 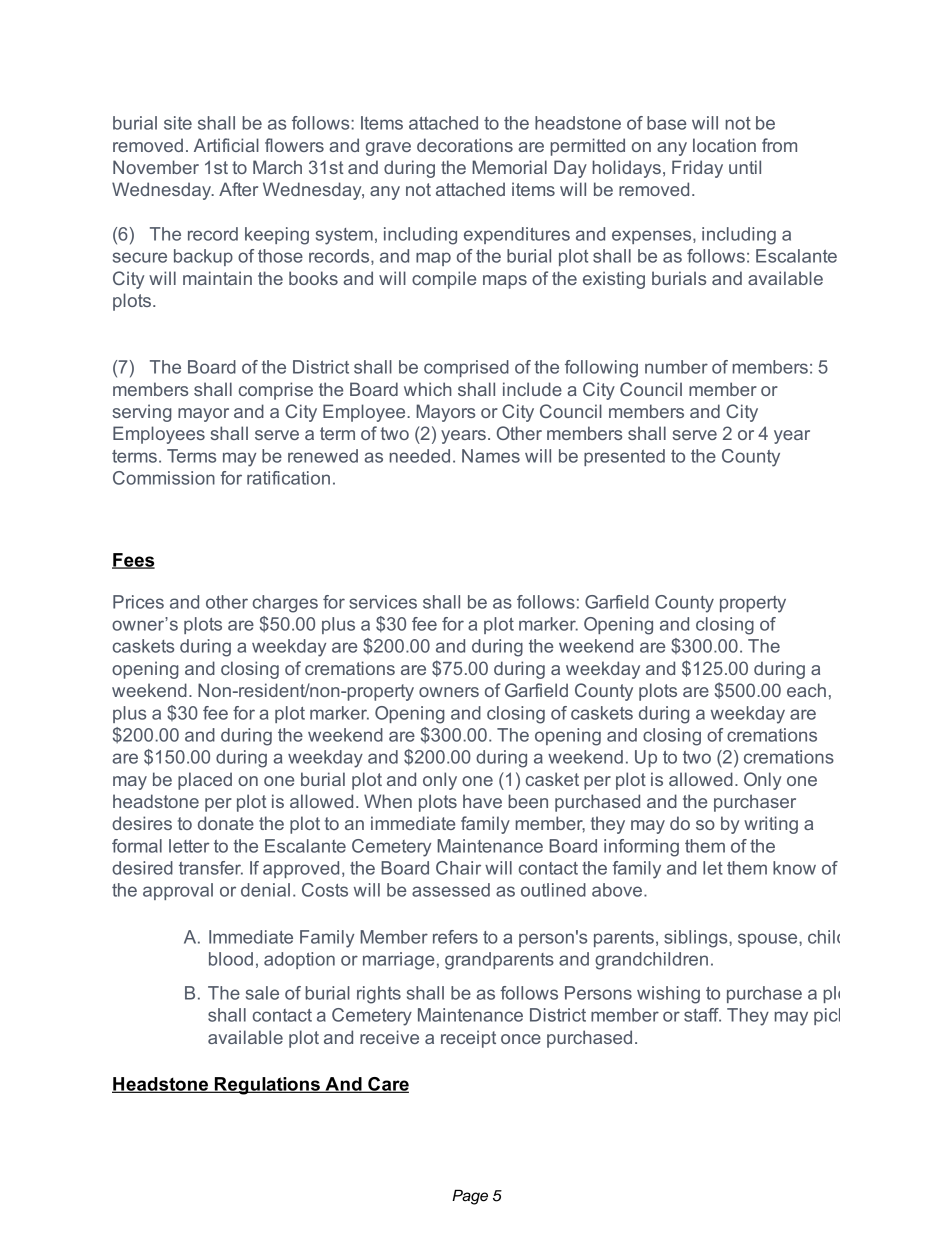 What do you see at coordinates (455, 937) in the page?
I see `refers` at bounding box center [455, 937].
